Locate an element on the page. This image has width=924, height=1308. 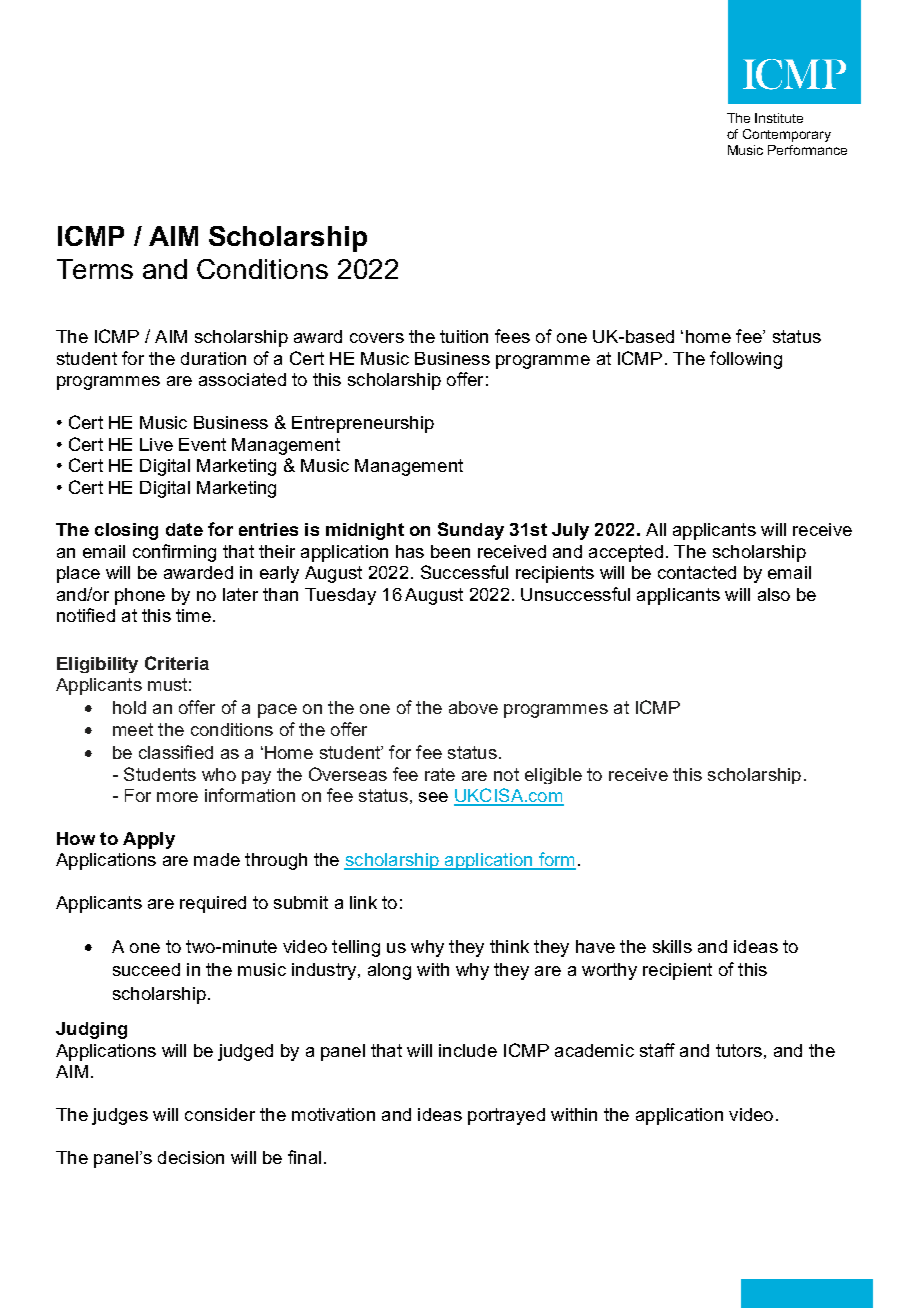
skills is located at coordinates (672, 946).
